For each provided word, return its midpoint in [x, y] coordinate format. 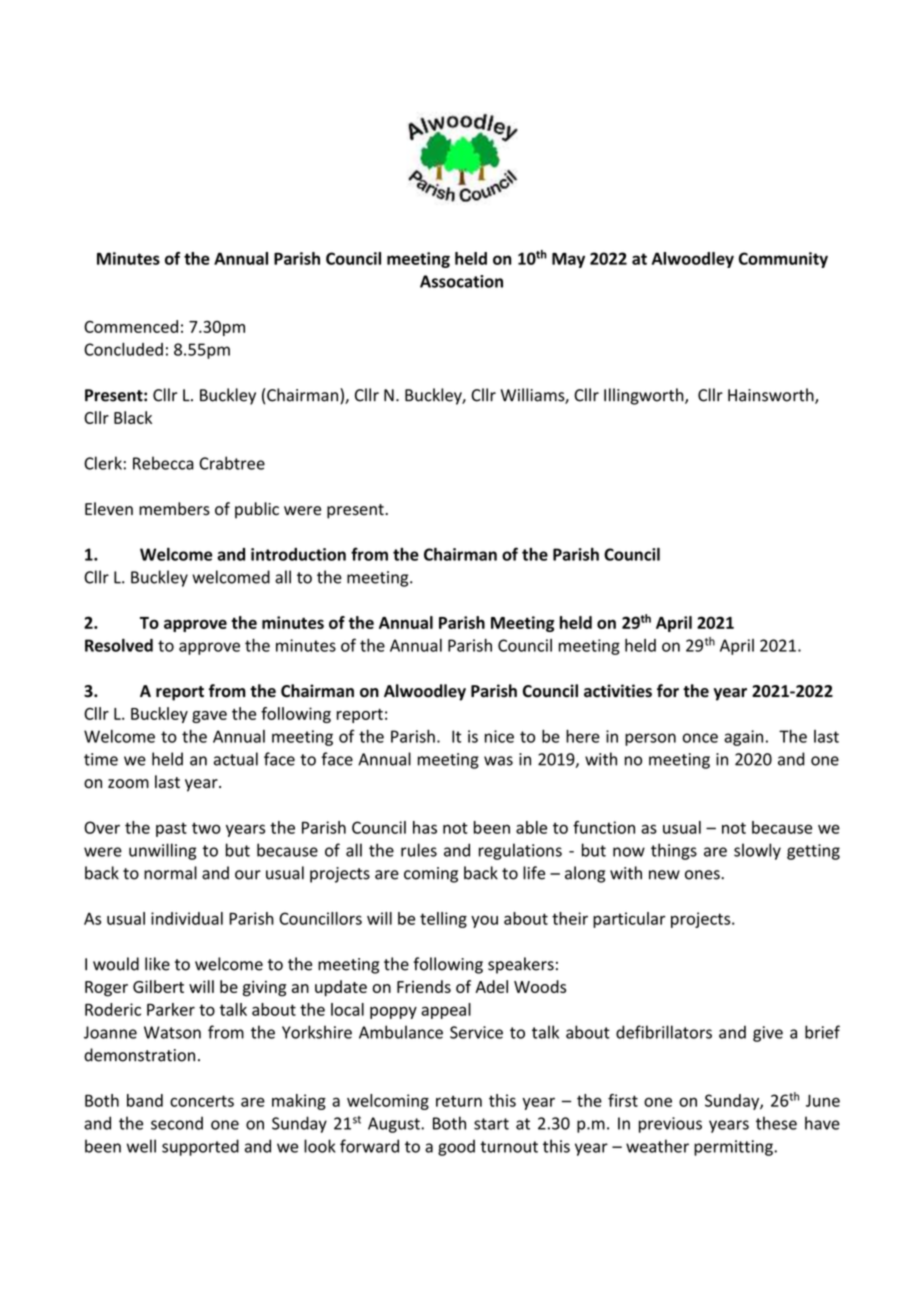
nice [499, 736]
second [177, 1123]
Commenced [131, 326]
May [568, 260]
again [743, 738]
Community [783, 260]
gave [209, 717]
